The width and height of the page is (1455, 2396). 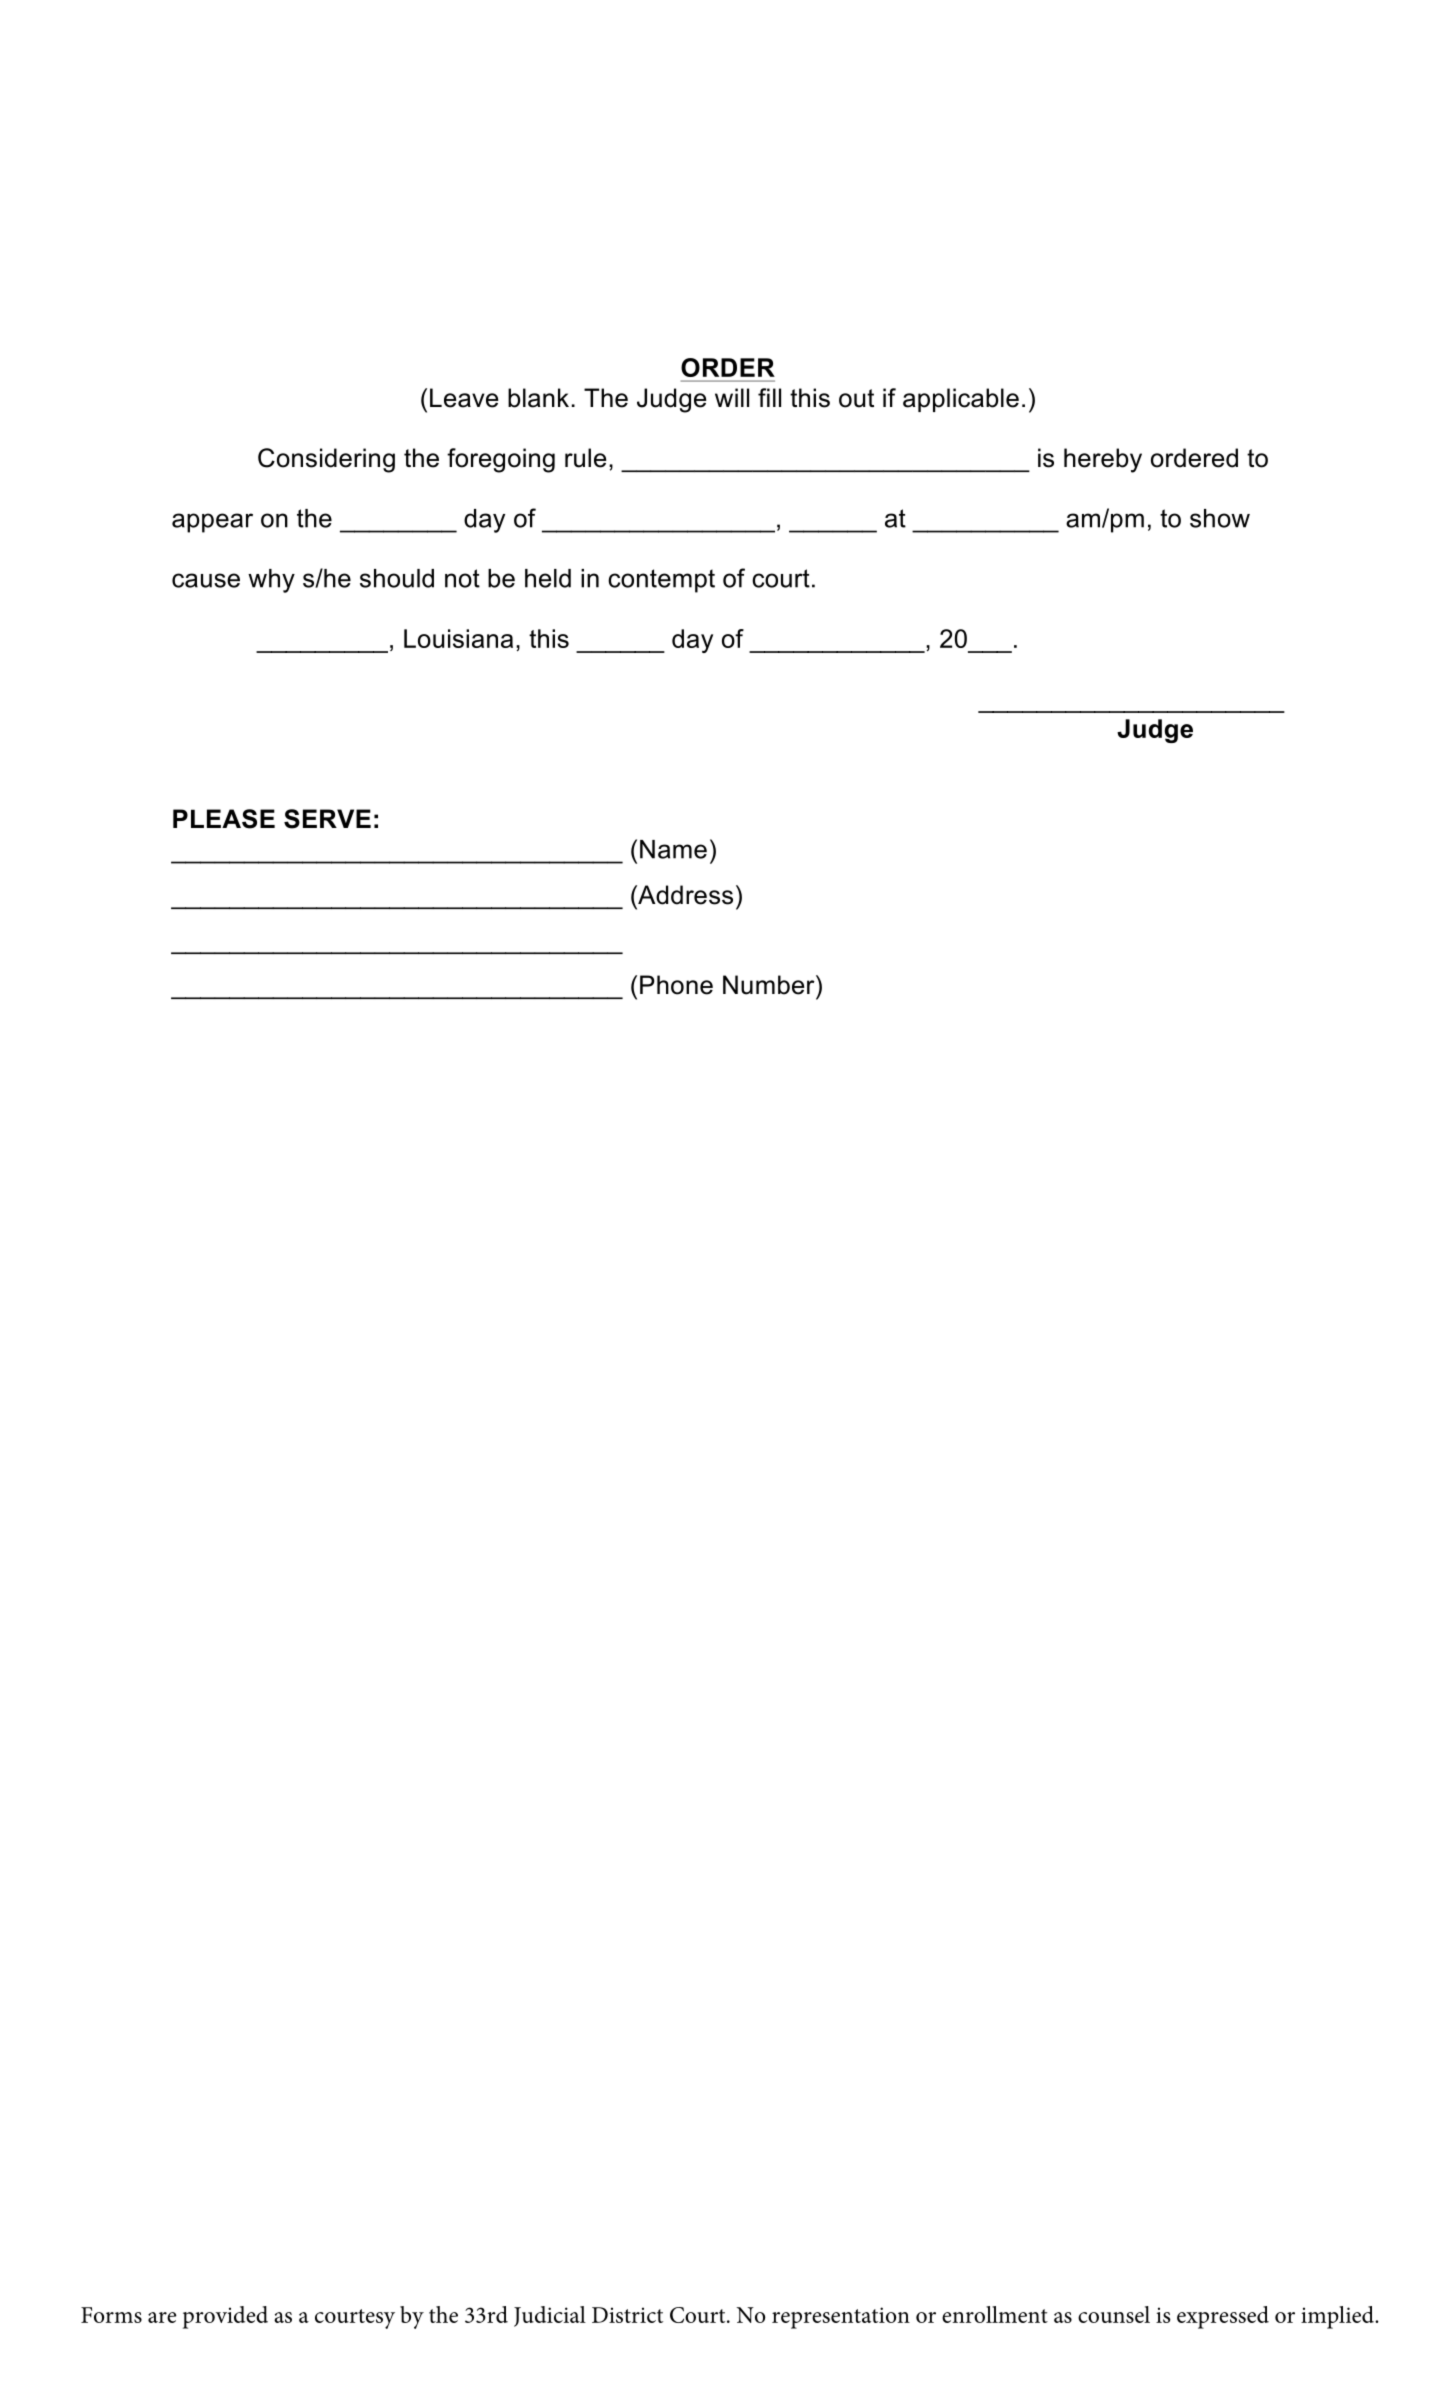 What do you see at coordinates (770, 985) in the page?
I see `Number` at bounding box center [770, 985].
